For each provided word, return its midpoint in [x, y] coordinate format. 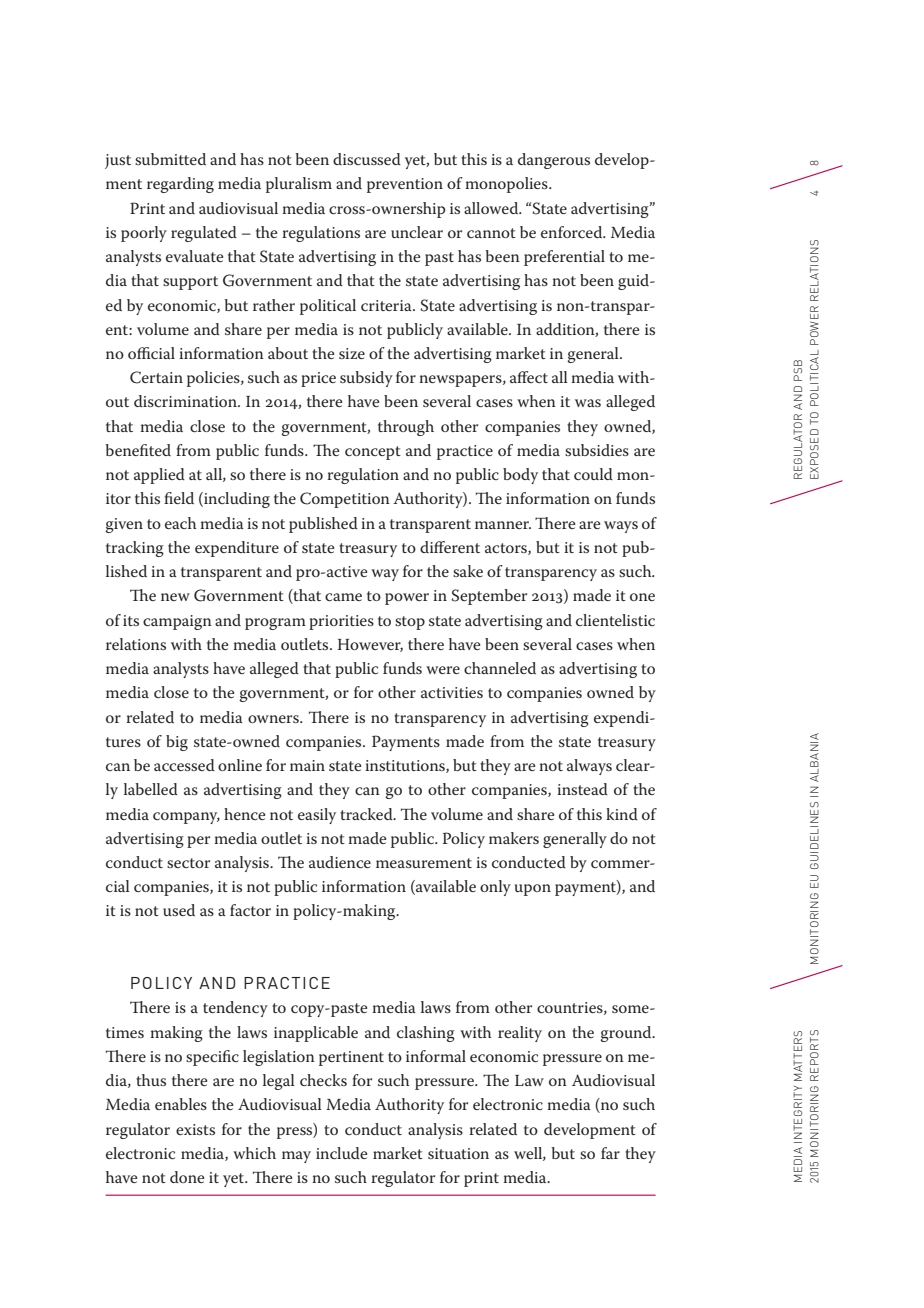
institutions [406, 766]
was [588, 403]
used [179, 910]
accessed [184, 765]
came [343, 597]
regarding [180, 185]
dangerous [554, 161]
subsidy [366, 379]
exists [195, 1129]
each [180, 523]
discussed [367, 159]
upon [533, 890]
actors [507, 549]
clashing [426, 1034]
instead [582, 789]
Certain [156, 377]
